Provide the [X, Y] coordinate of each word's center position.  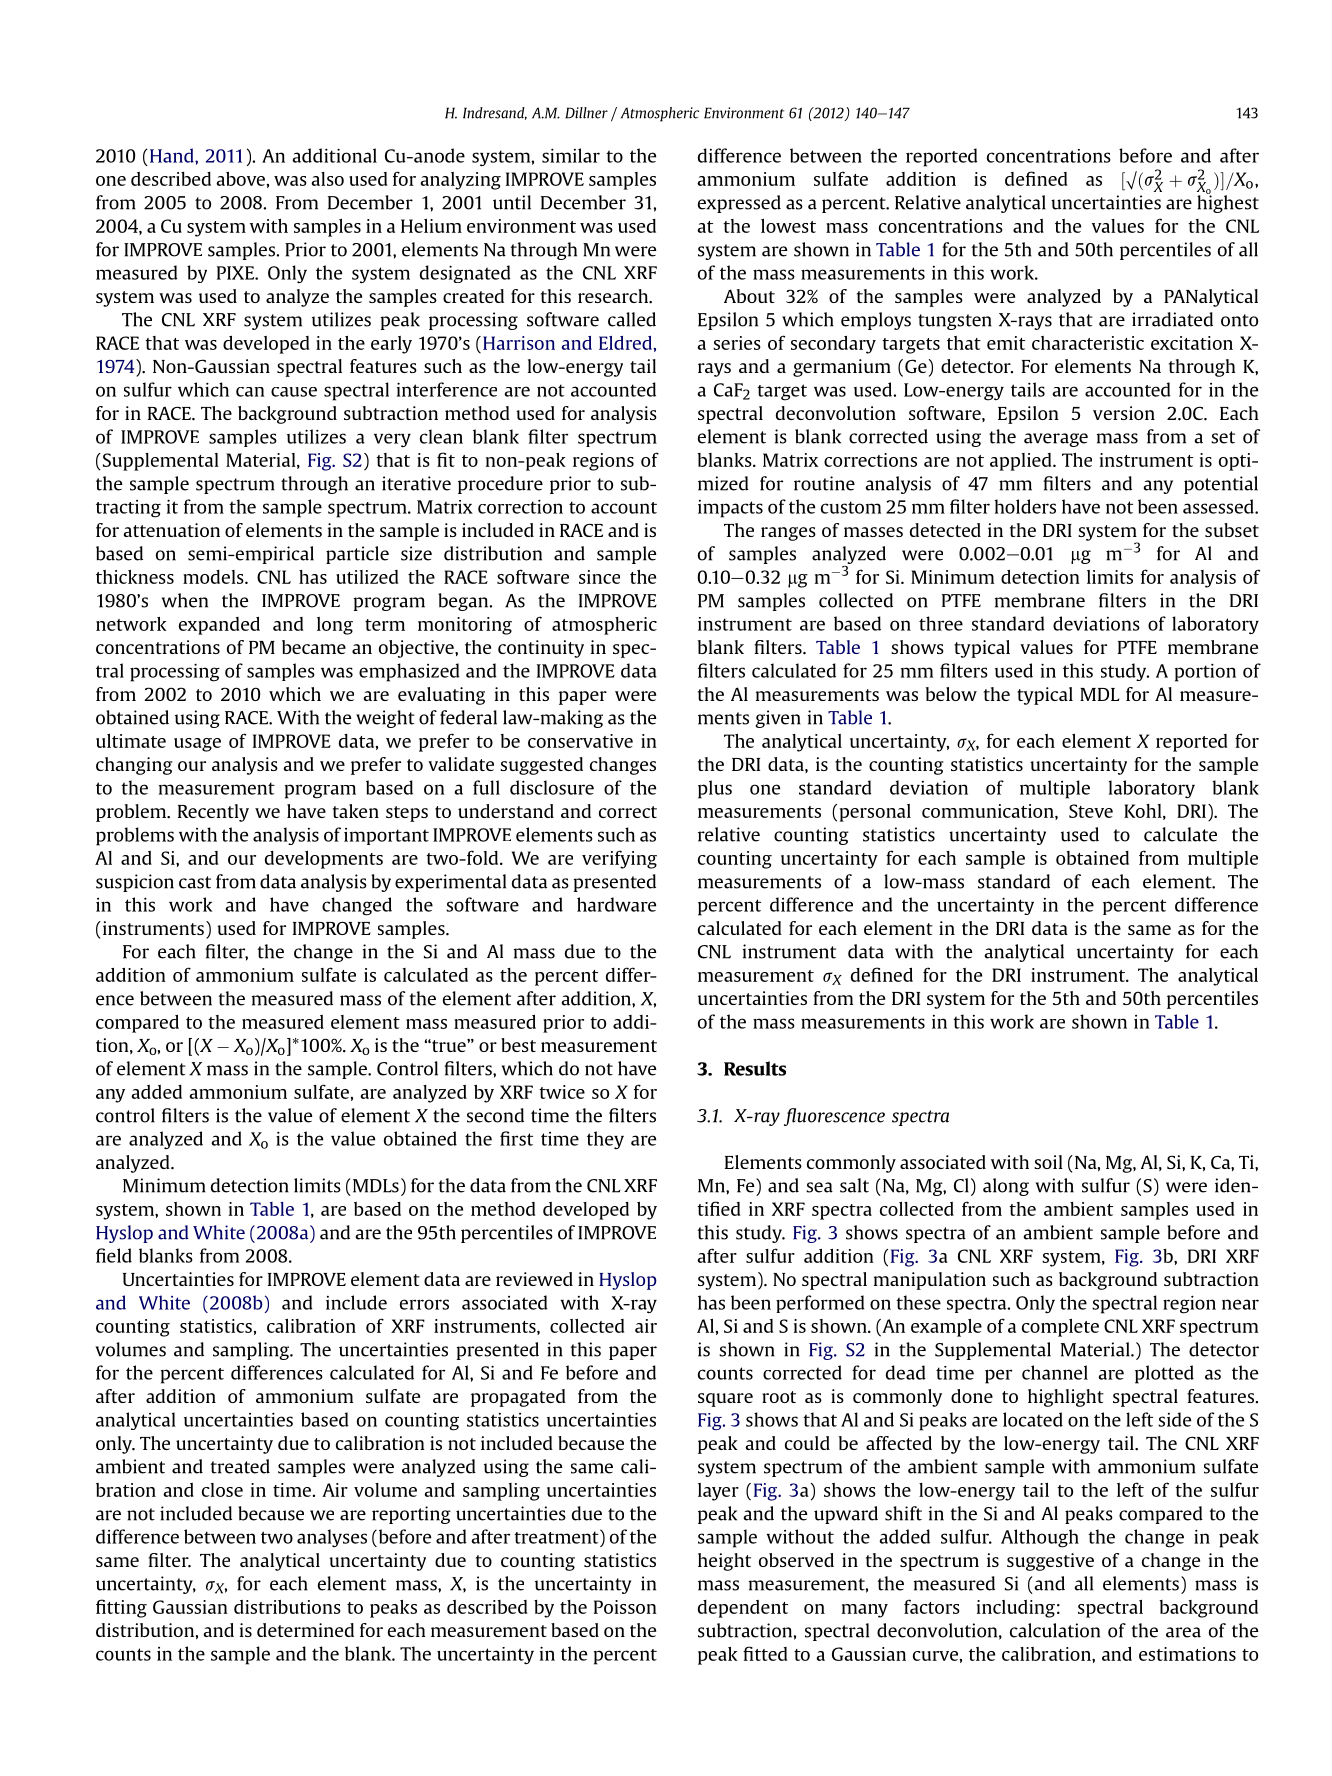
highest [1228, 203]
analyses [332, 1538]
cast [195, 882]
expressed [739, 204]
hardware [616, 904]
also [327, 179]
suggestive [1050, 1562]
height [724, 1562]
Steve [1091, 811]
